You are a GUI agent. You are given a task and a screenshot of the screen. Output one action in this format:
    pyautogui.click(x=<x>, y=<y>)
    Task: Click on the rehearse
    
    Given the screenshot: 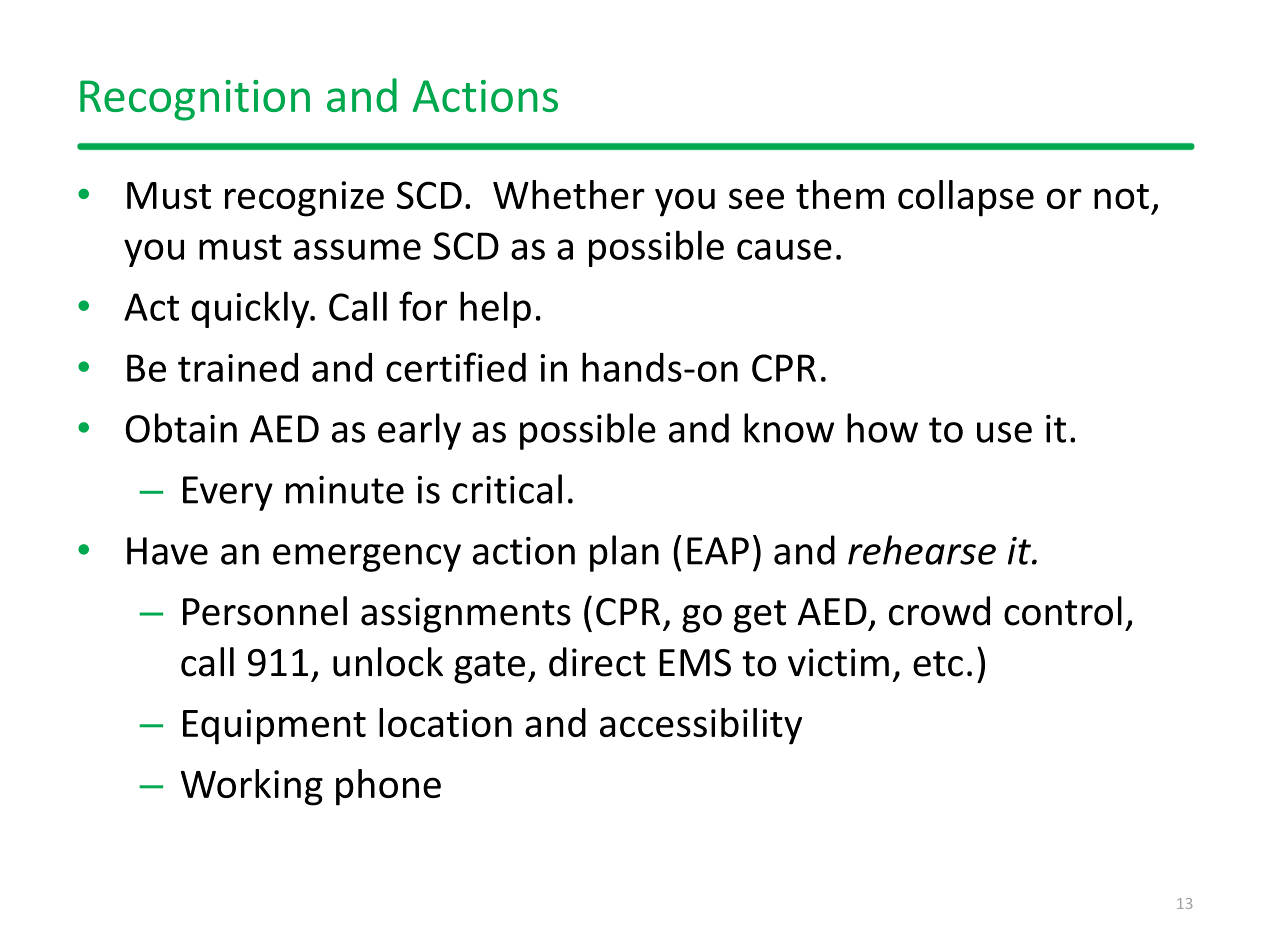 What is the action you would take?
    pyautogui.click(x=922, y=550)
